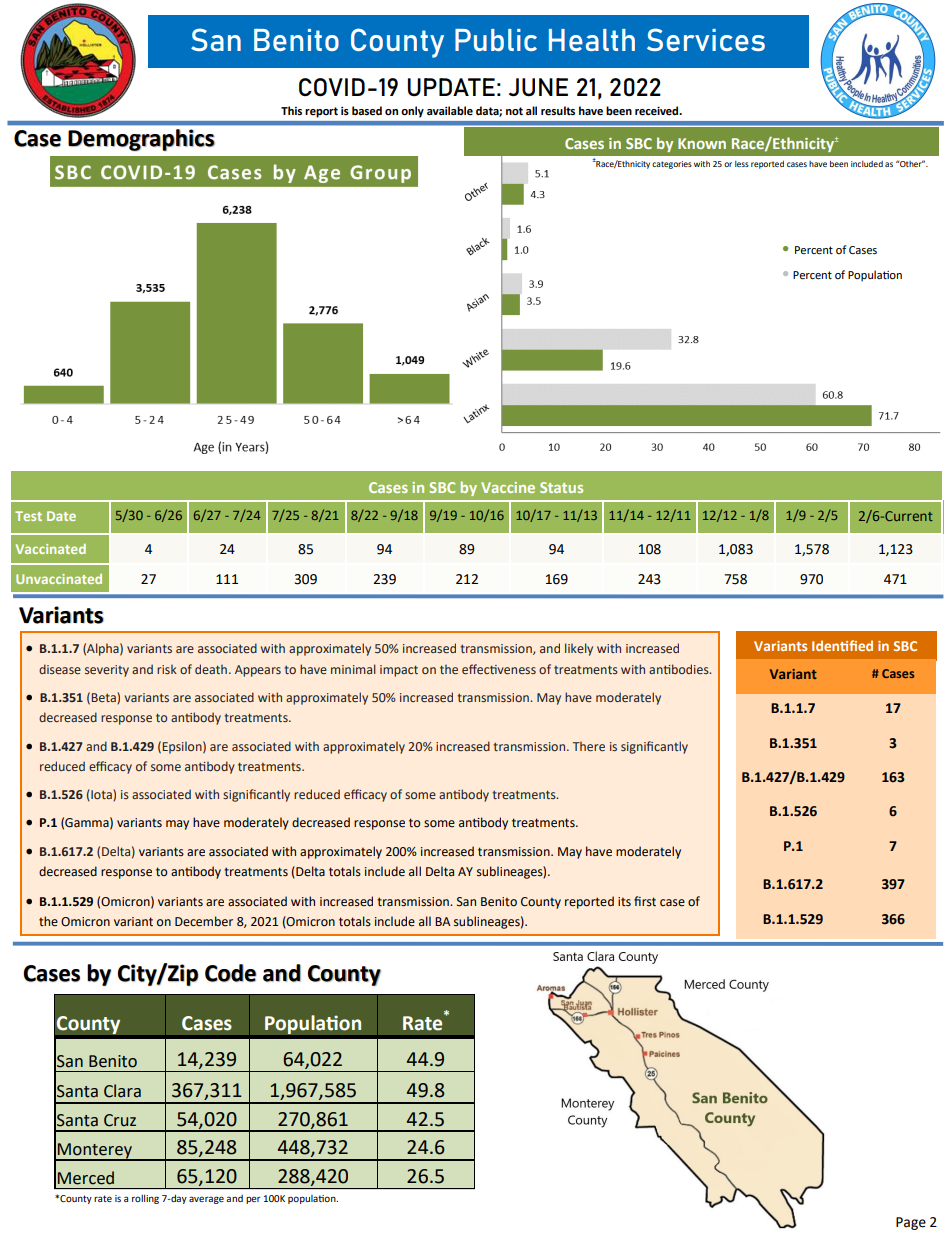  I want to click on Identified, so click(842, 645).
